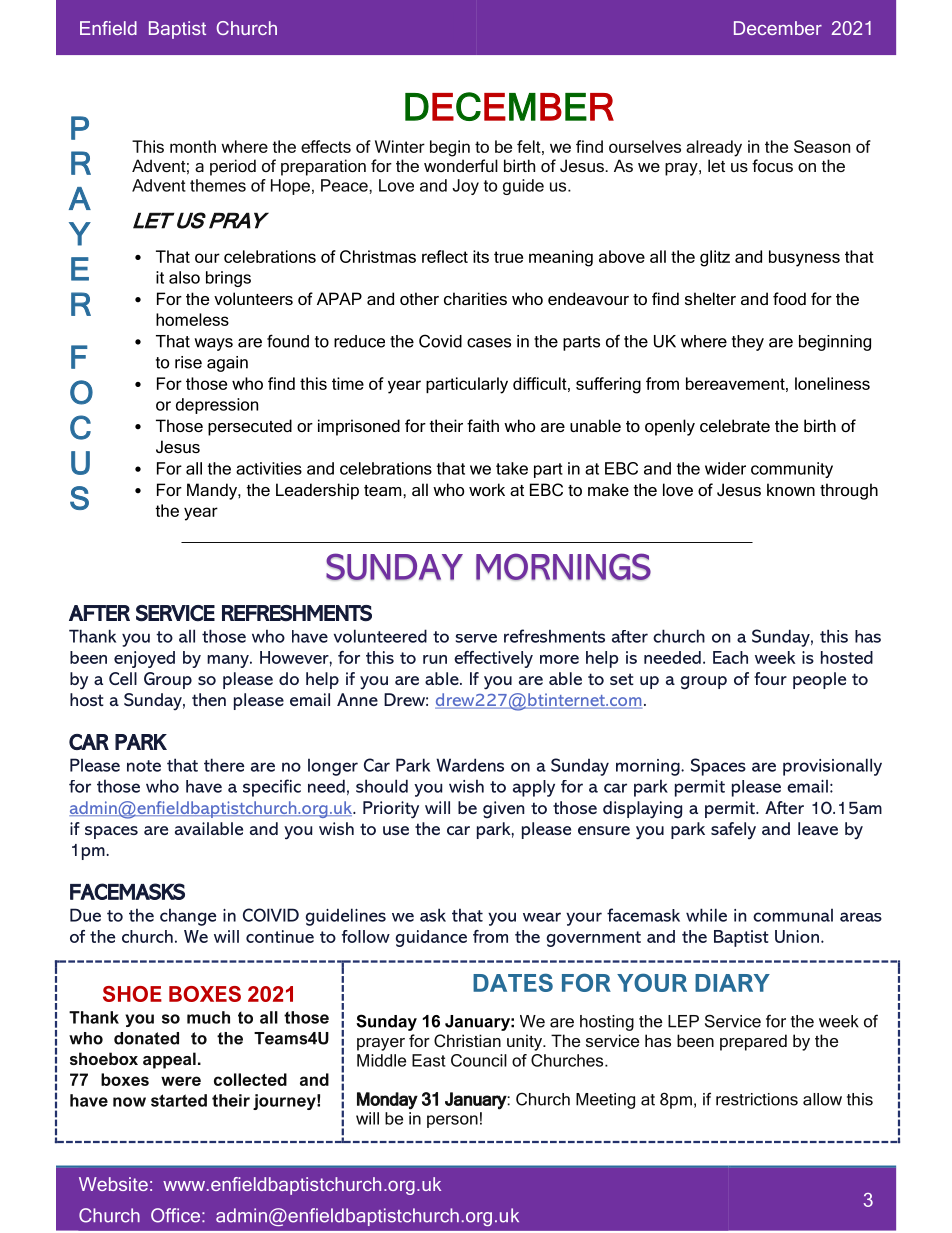  I want to click on focus, so click(772, 165).
